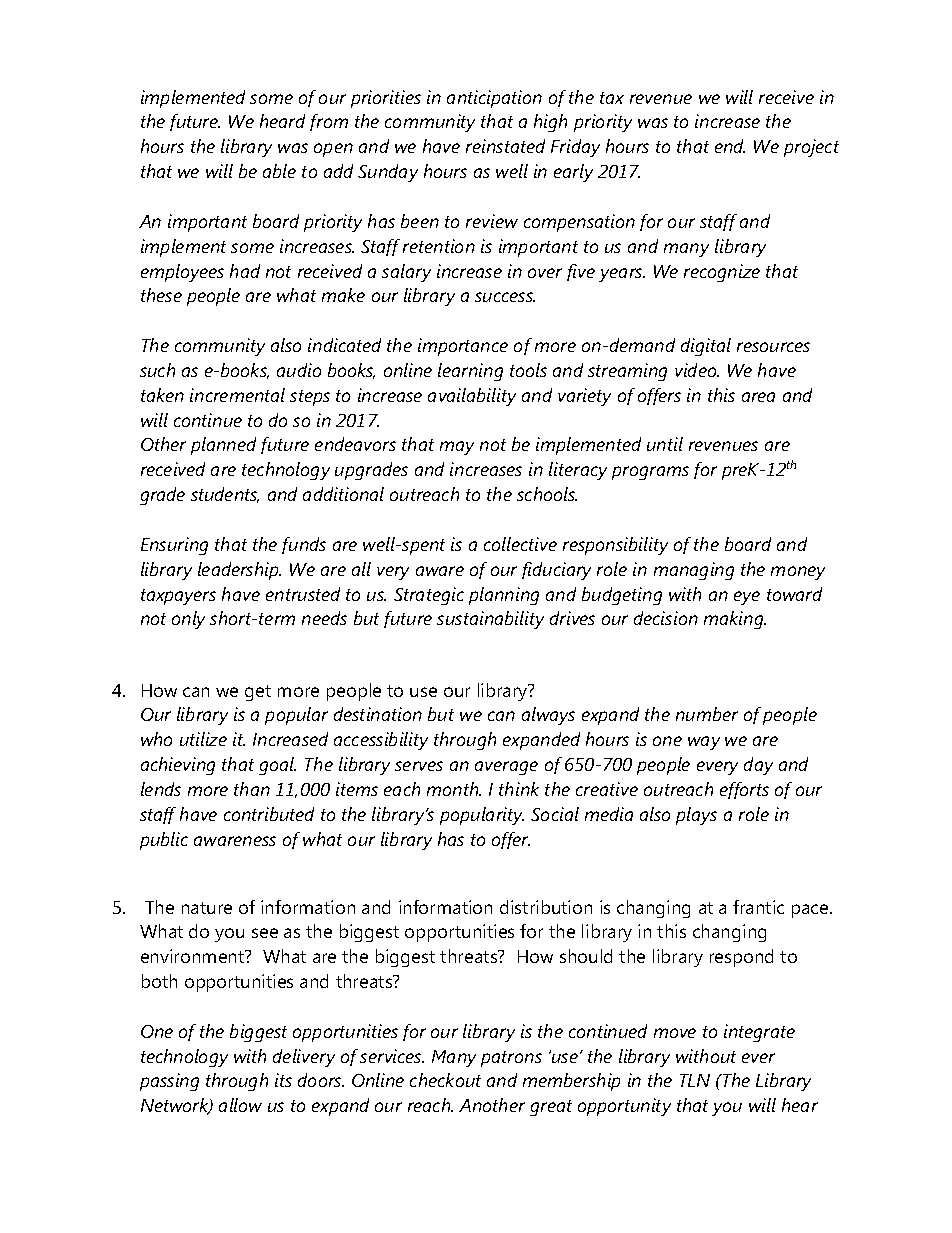 The image size is (952, 1233). What do you see at coordinates (240, 1105) in the page?
I see `allow` at bounding box center [240, 1105].
